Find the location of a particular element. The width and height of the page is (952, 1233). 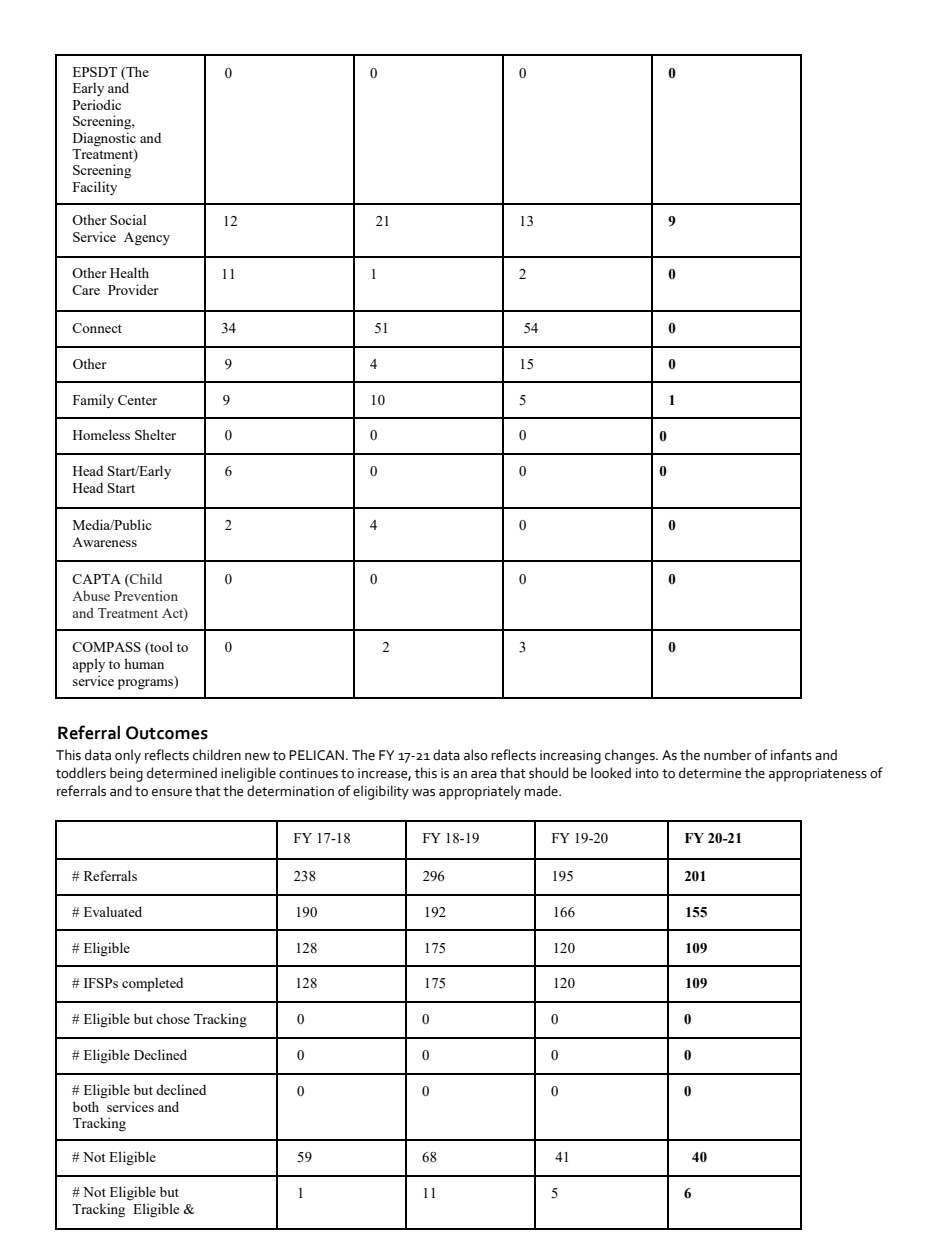

infants is located at coordinates (791, 755).
